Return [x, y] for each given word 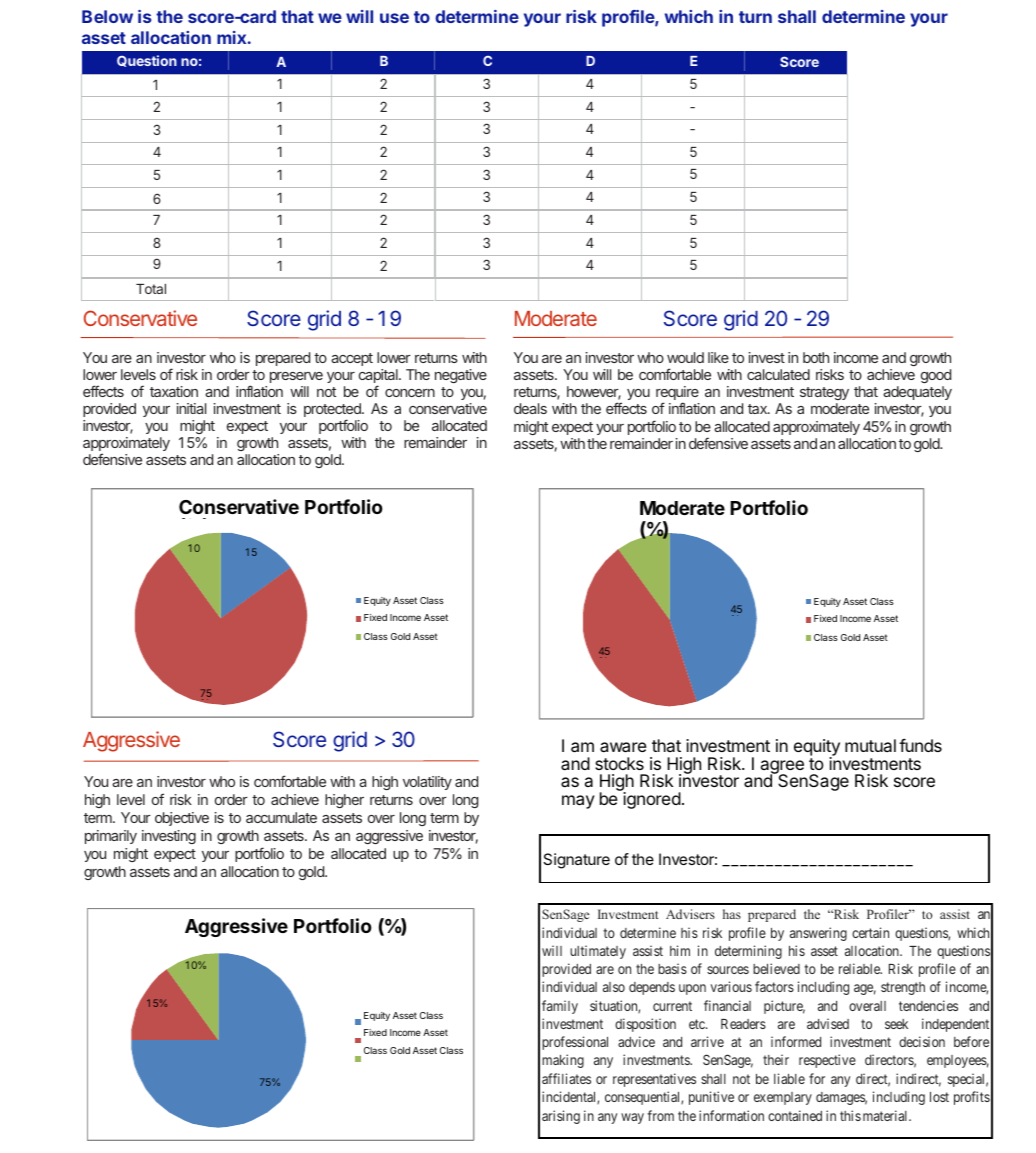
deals [530, 408]
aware [623, 747]
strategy [824, 395]
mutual [870, 745]
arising [561, 1117]
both [816, 357]
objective [182, 819]
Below [107, 16]
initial [191, 408]
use [394, 18]
